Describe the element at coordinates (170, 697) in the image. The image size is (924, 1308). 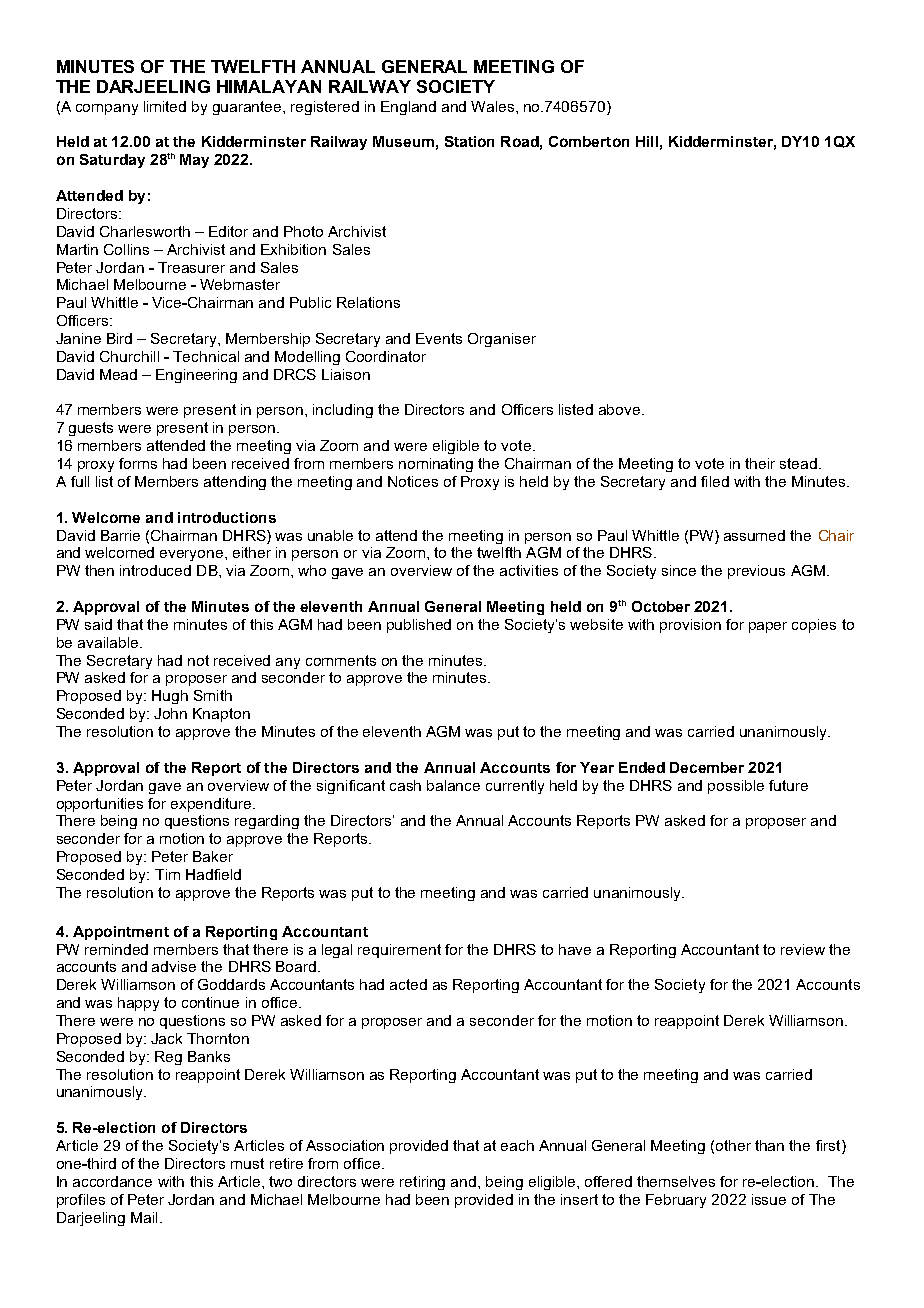
I see `Hugh` at that location.
